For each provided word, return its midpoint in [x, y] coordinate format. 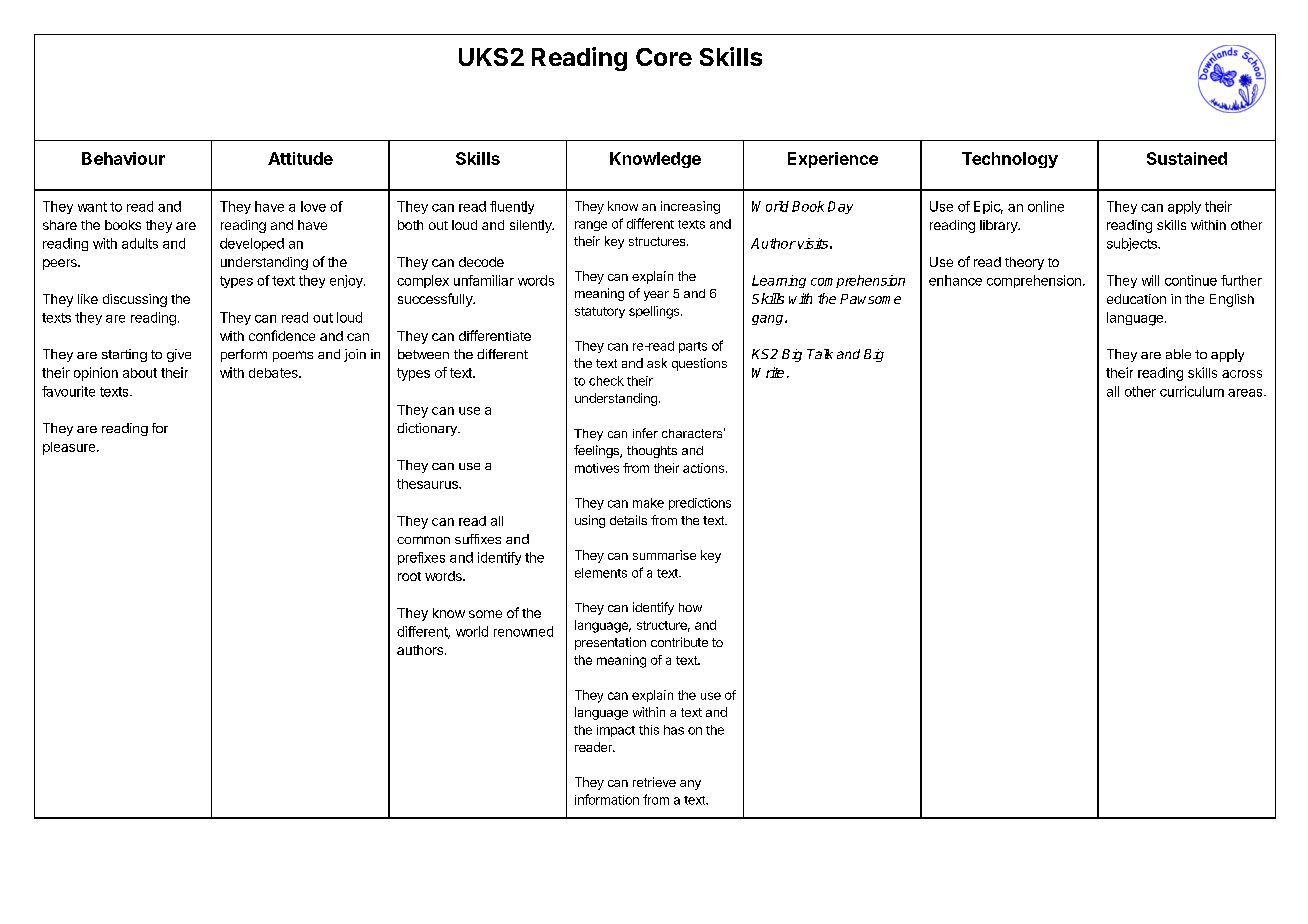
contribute [679, 642]
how [690, 607]
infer [645, 433]
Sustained [1187, 158]
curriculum [1192, 391]
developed [252, 244]
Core [664, 57]
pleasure [70, 448]
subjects [1133, 244]
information [607, 799]
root [409, 576]
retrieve [654, 782]
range [591, 226]
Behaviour [123, 158]
